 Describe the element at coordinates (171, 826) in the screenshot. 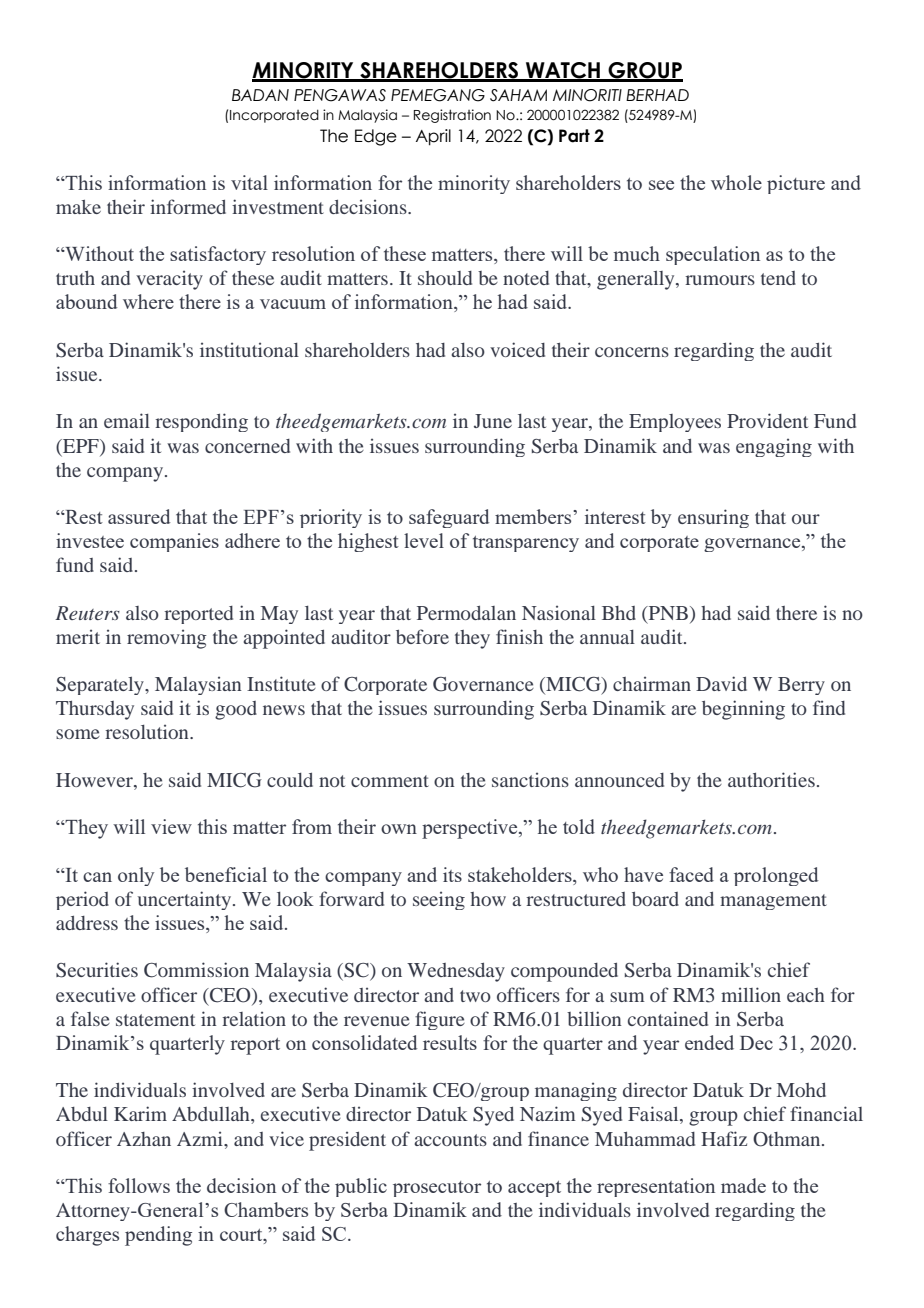

I see `view` at that location.
